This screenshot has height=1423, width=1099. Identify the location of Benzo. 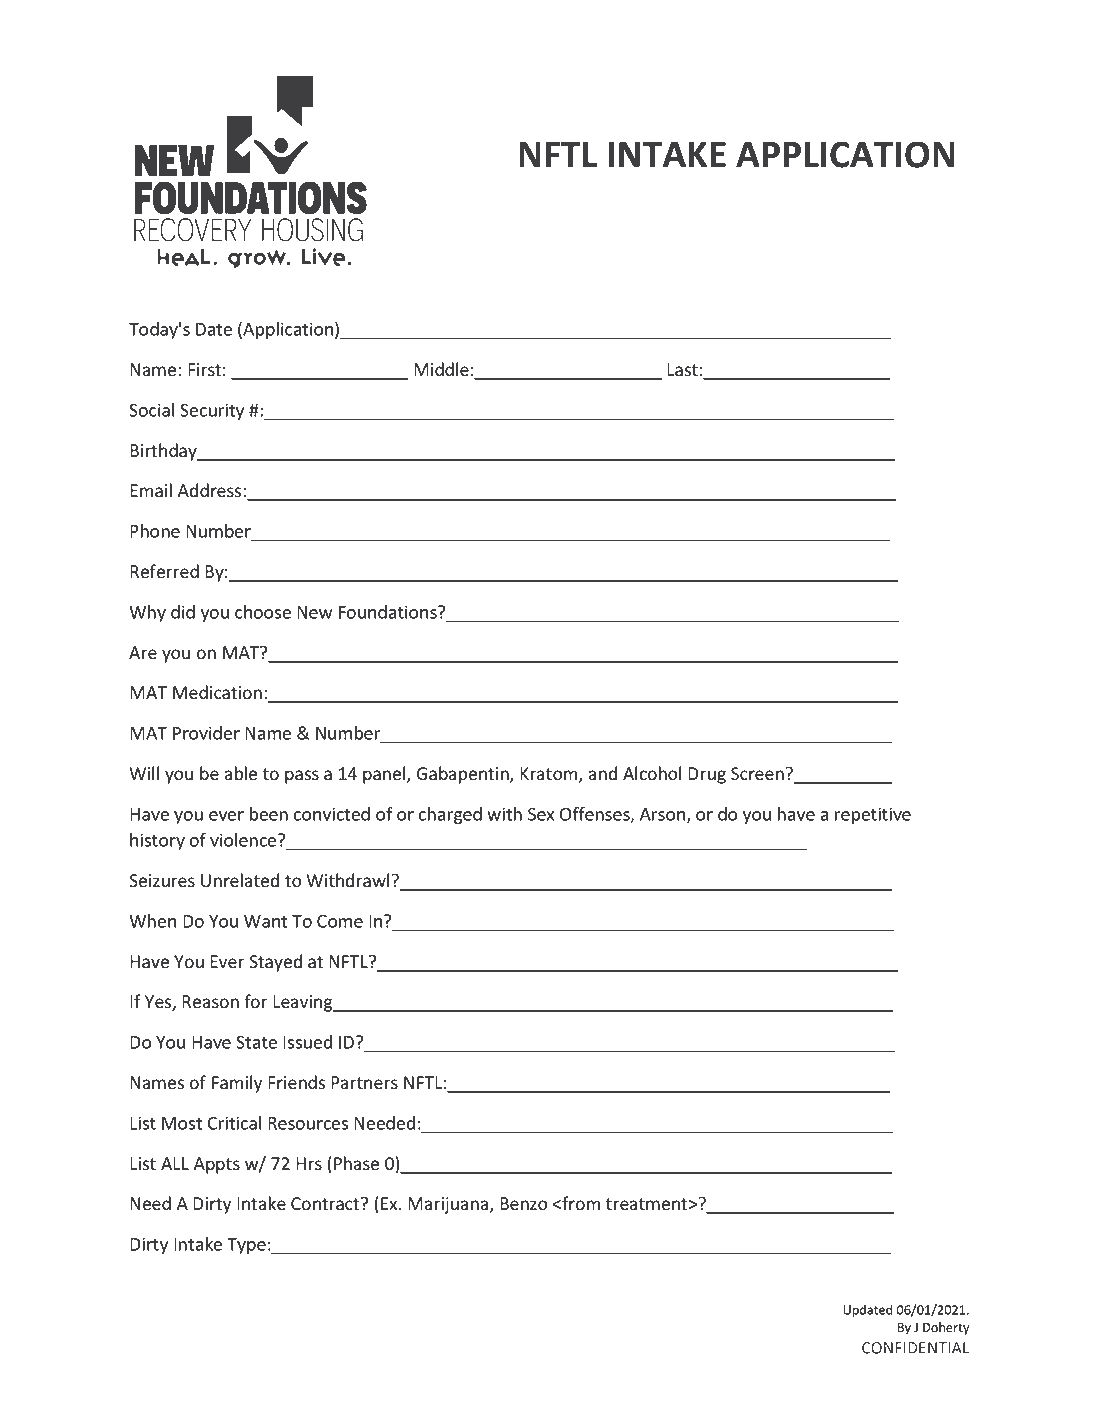
(523, 1204).
